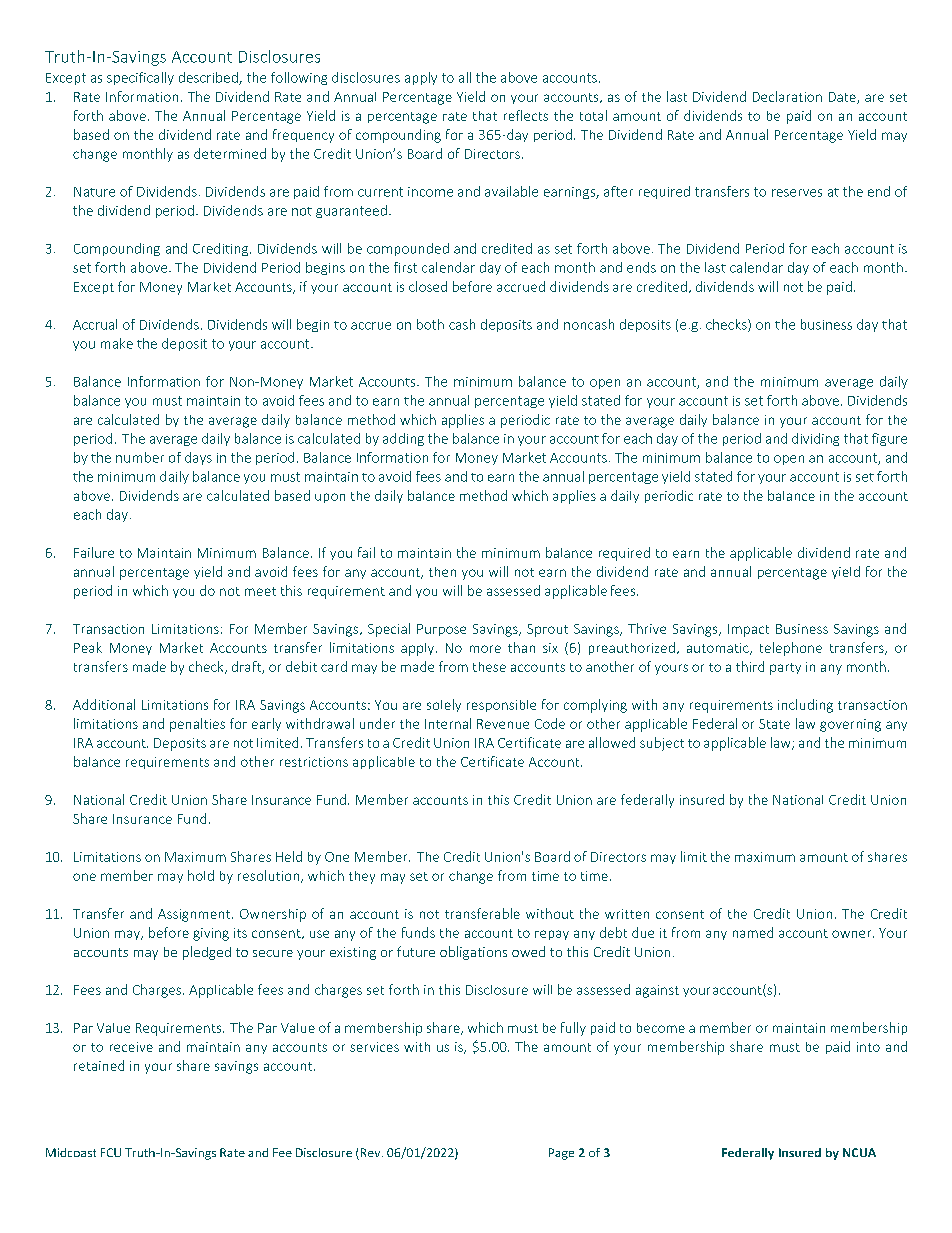 The image size is (952, 1233). I want to click on described, so click(209, 78).
